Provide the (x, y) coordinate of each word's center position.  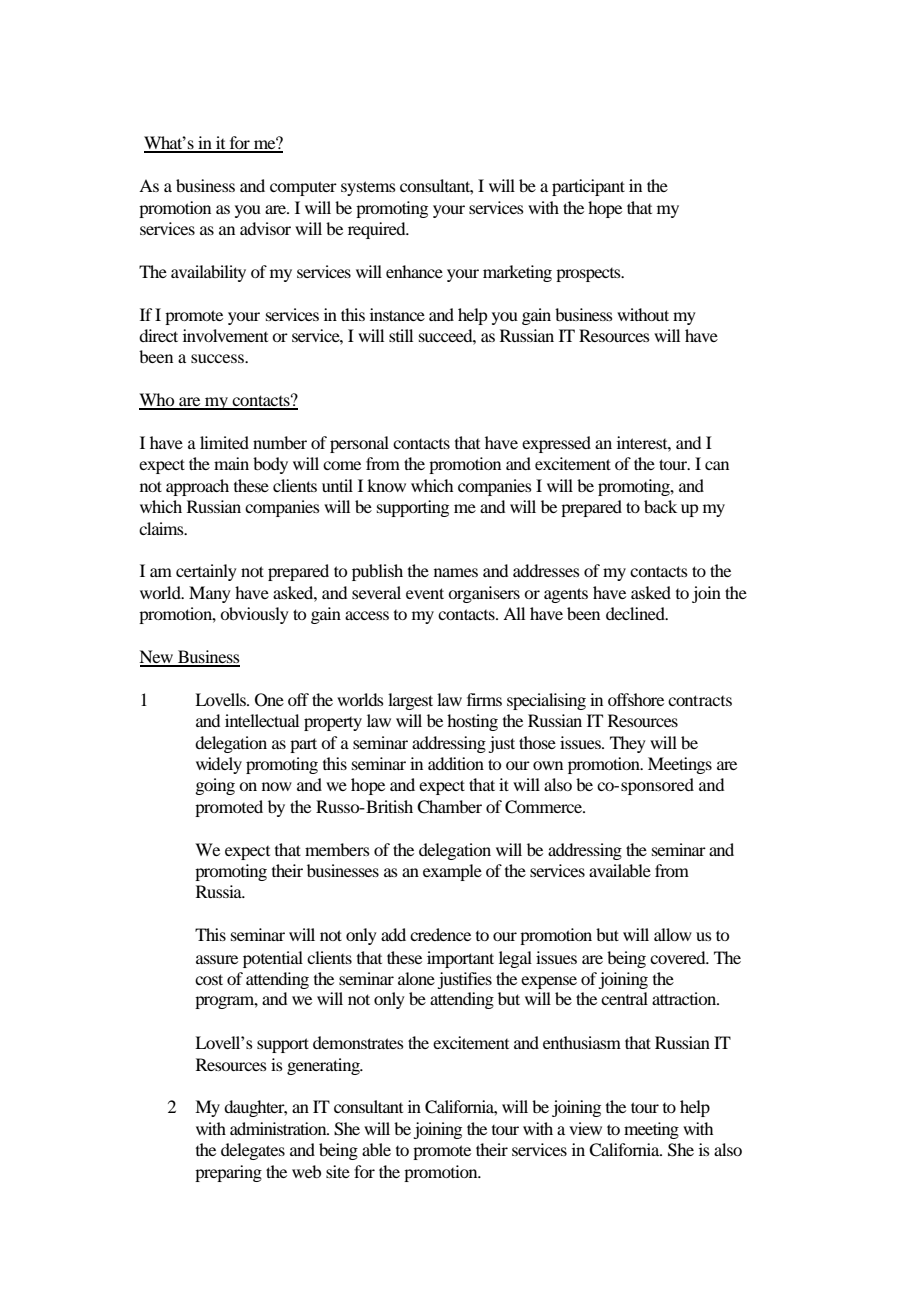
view (585, 1128)
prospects (589, 275)
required (378, 230)
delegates (253, 1151)
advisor (265, 228)
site (338, 1171)
